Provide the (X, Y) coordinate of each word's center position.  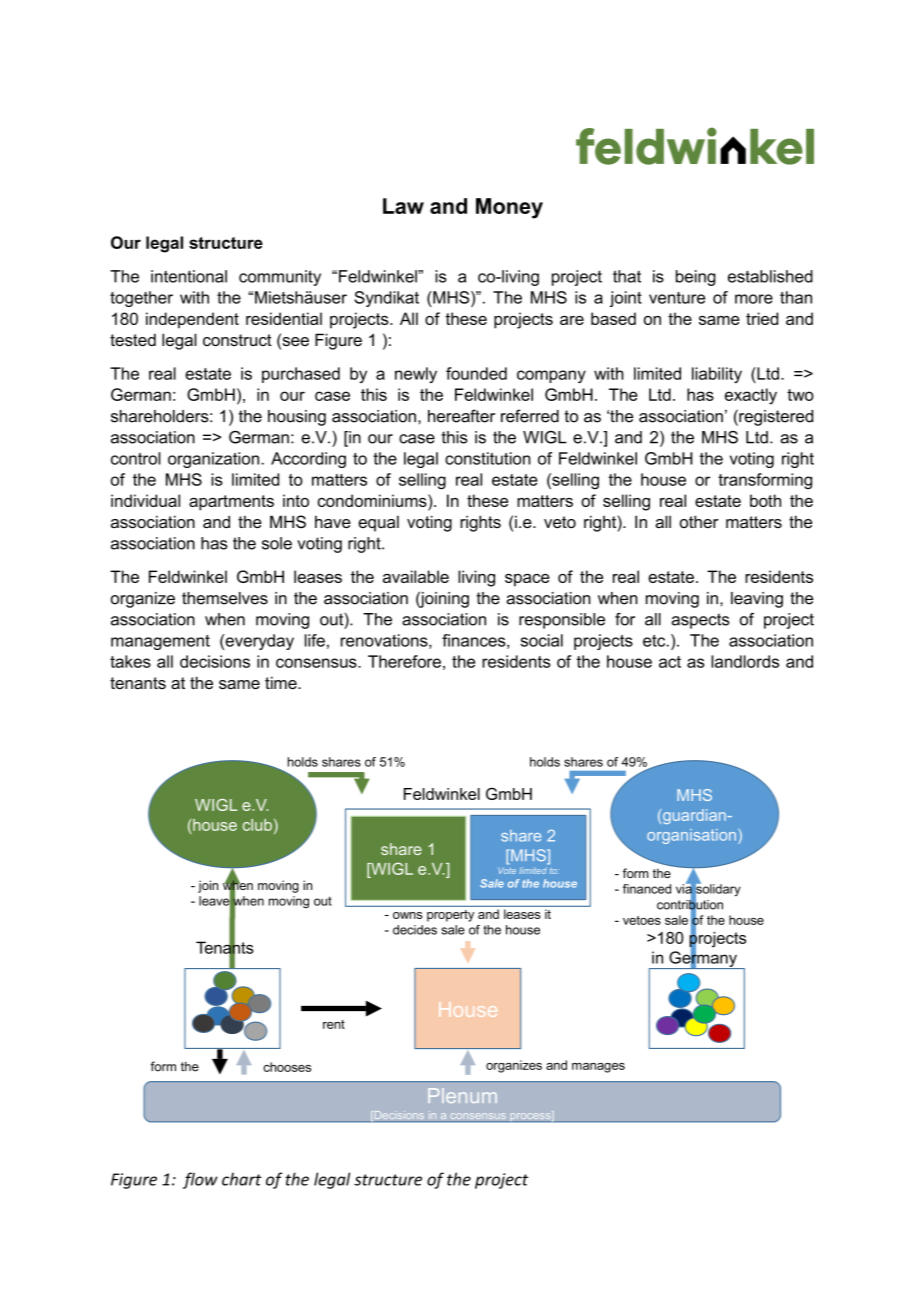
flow (200, 1180)
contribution (690, 904)
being (696, 278)
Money (509, 208)
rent (334, 1024)
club (257, 825)
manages (598, 1068)
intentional (189, 276)
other (699, 521)
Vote (507, 870)
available (416, 576)
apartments (231, 503)
